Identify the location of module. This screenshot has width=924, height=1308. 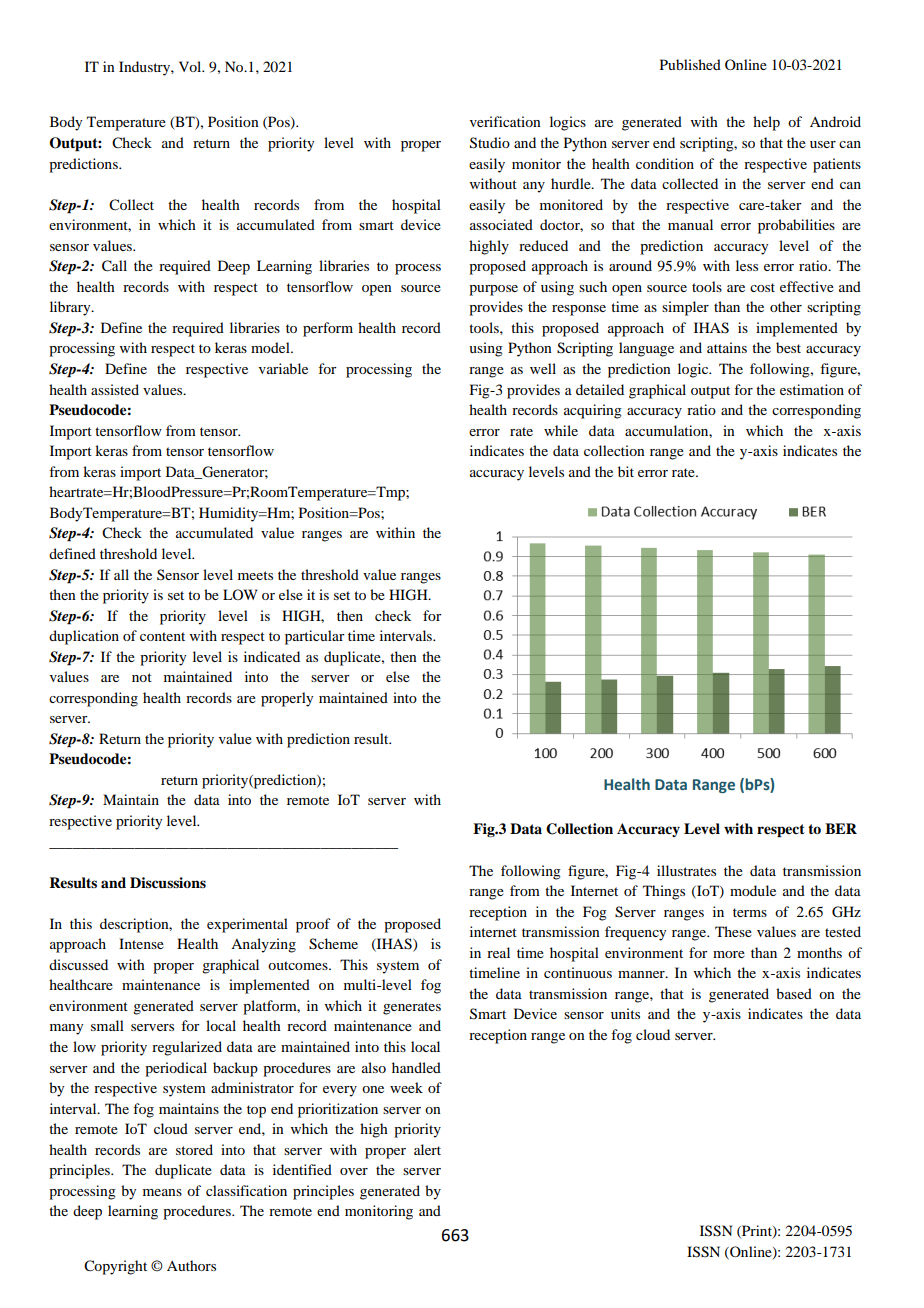
(753, 890).
